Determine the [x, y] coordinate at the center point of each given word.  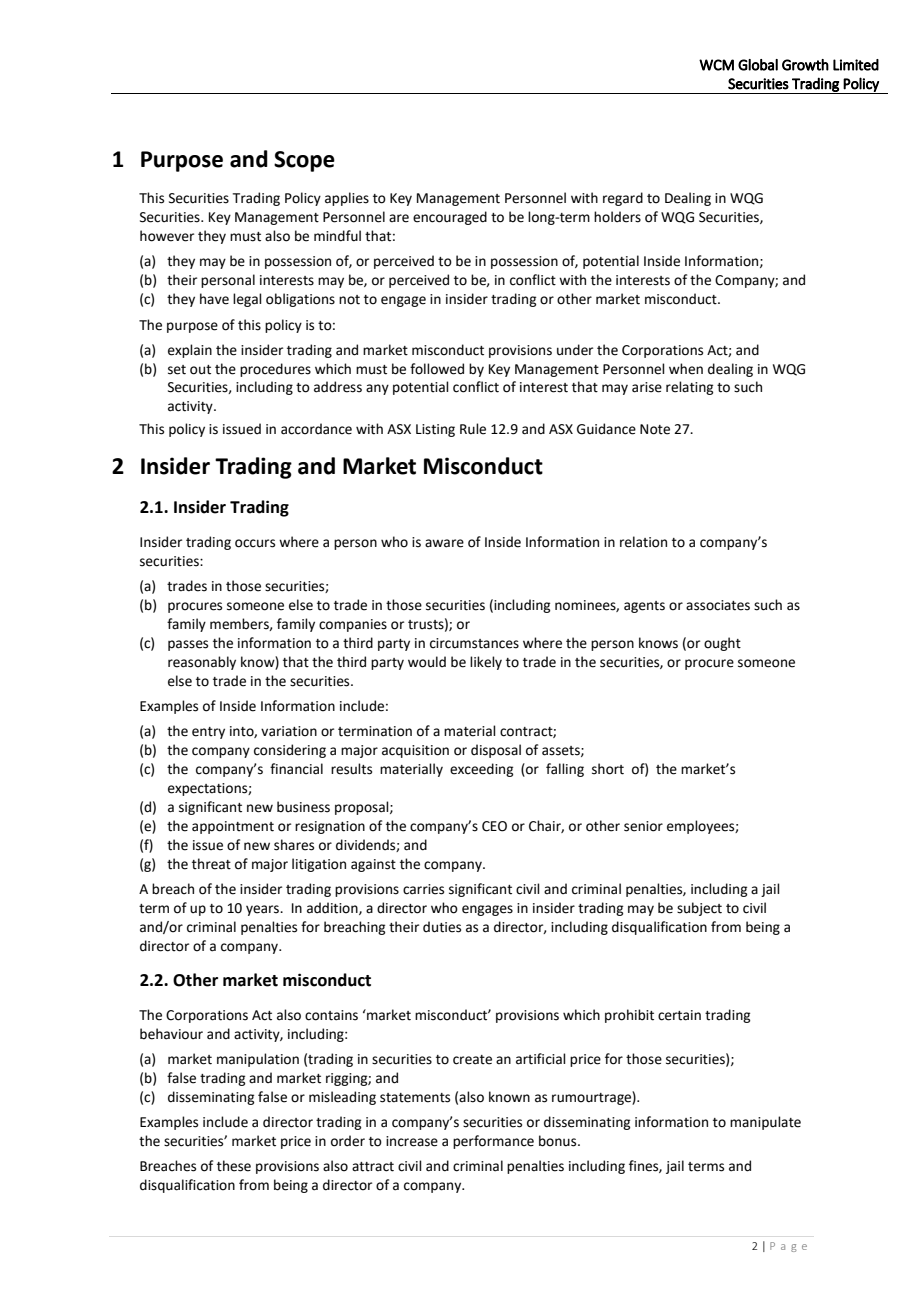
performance [493, 1142]
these [234, 1166]
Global [758, 65]
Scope [304, 161]
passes [188, 645]
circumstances [474, 643]
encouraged [450, 218]
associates [718, 605]
